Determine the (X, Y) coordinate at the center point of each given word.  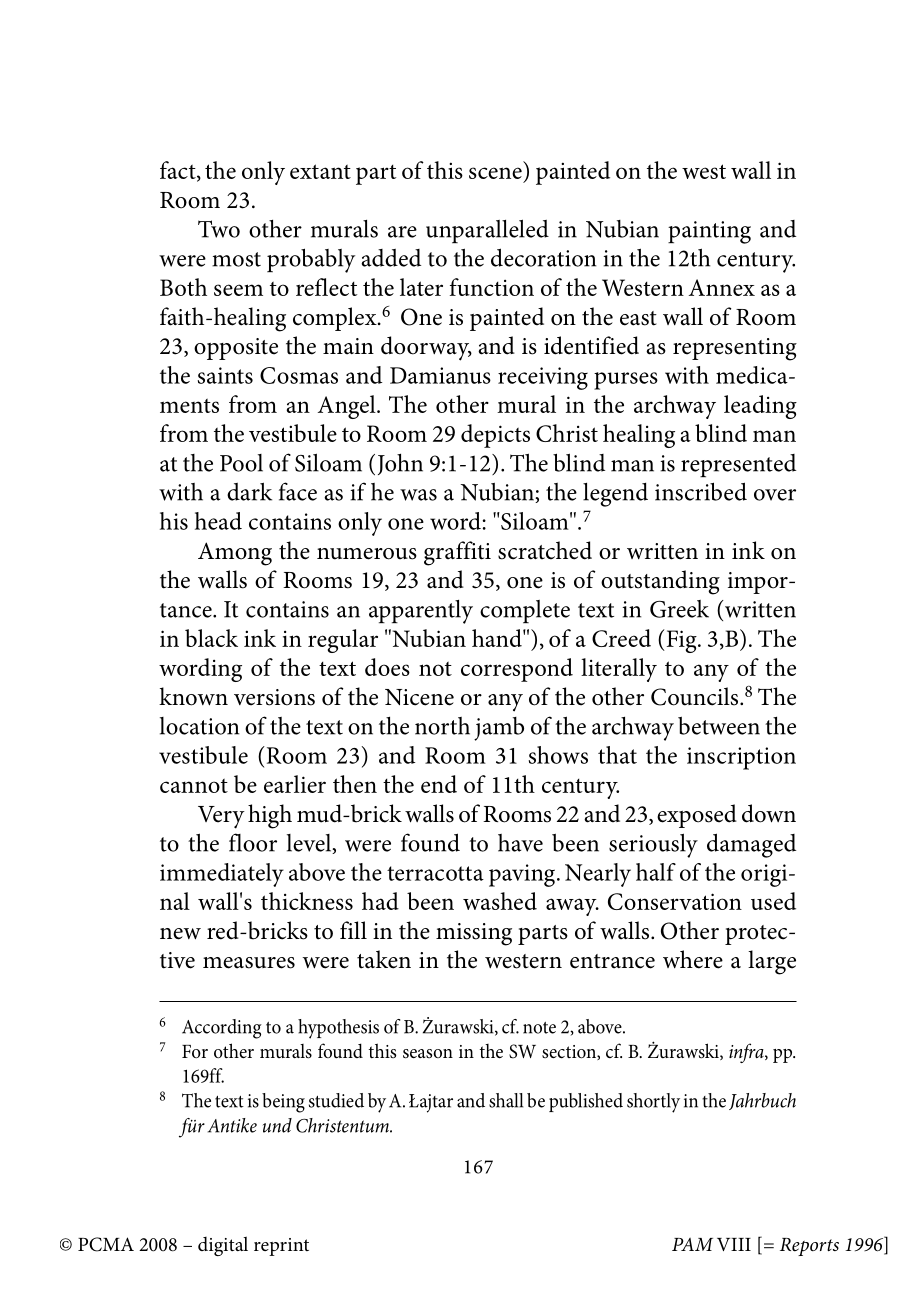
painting (709, 232)
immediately (222, 875)
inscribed (701, 491)
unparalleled (487, 231)
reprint (281, 1247)
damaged (751, 845)
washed (500, 901)
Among (235, 554)
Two (219, 229)
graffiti (457, 553)
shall (506, 1100)
